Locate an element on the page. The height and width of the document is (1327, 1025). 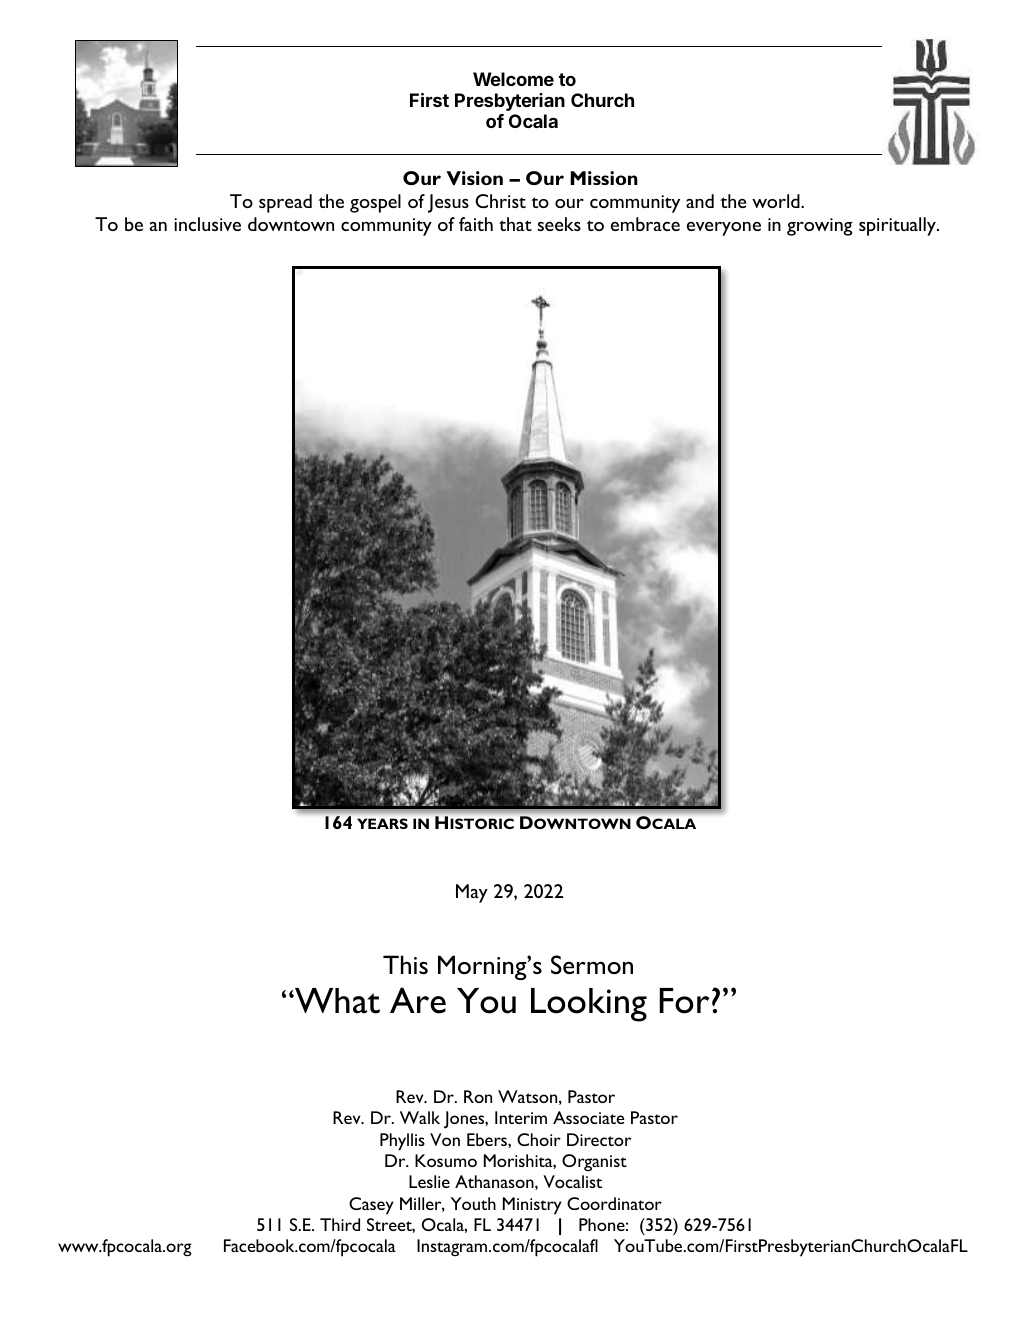
Welcome is located at coordinates (513, 79).
